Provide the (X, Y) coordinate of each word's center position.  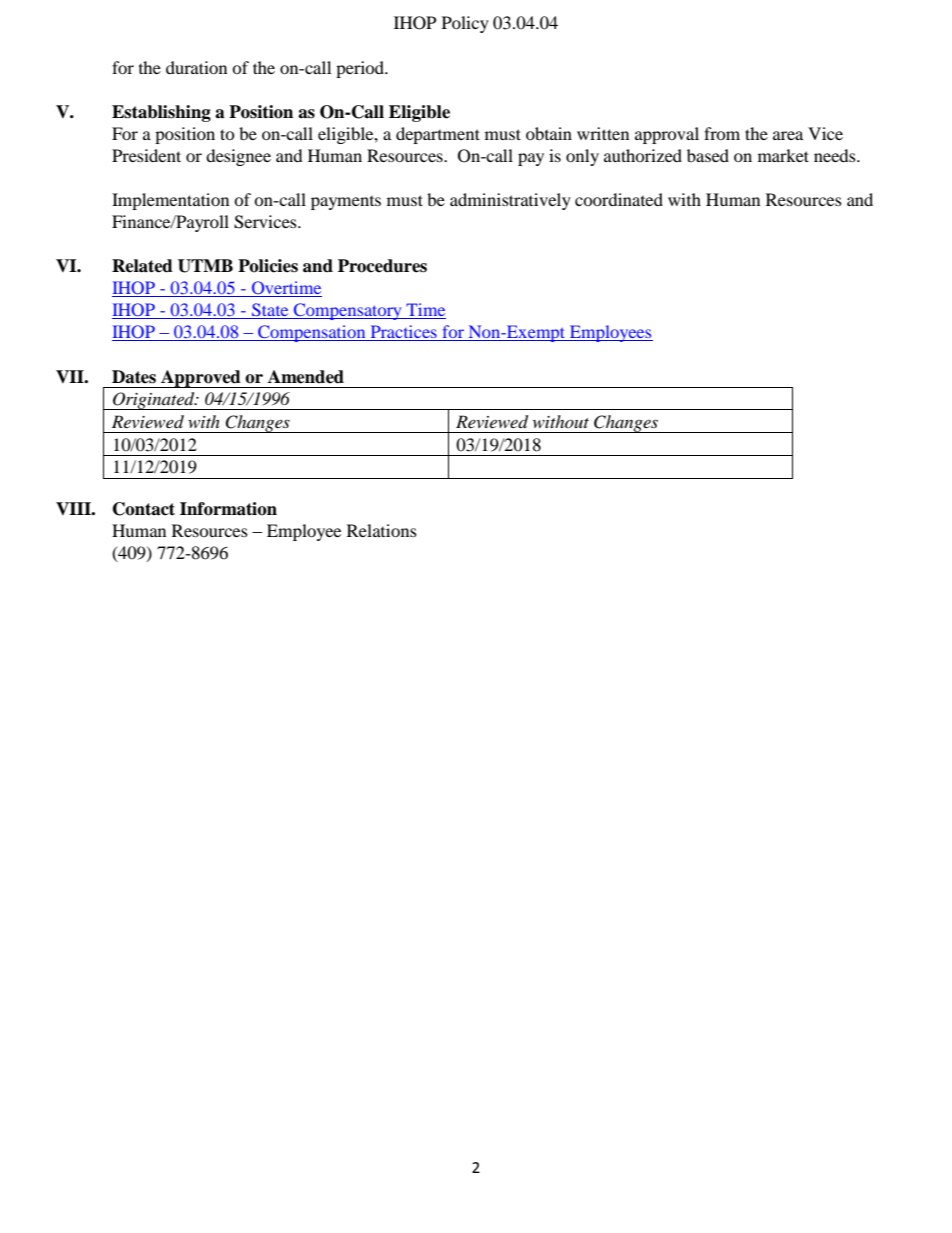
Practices (403, 333)
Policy (465, 24)
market (783, 155)
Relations (382, 530)
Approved (201, 379)
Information (228, 509)
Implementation (170, 201)
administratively (510, 201)
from (722, 133)
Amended (306, 377)
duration (196, 67)
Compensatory (348, 311)
